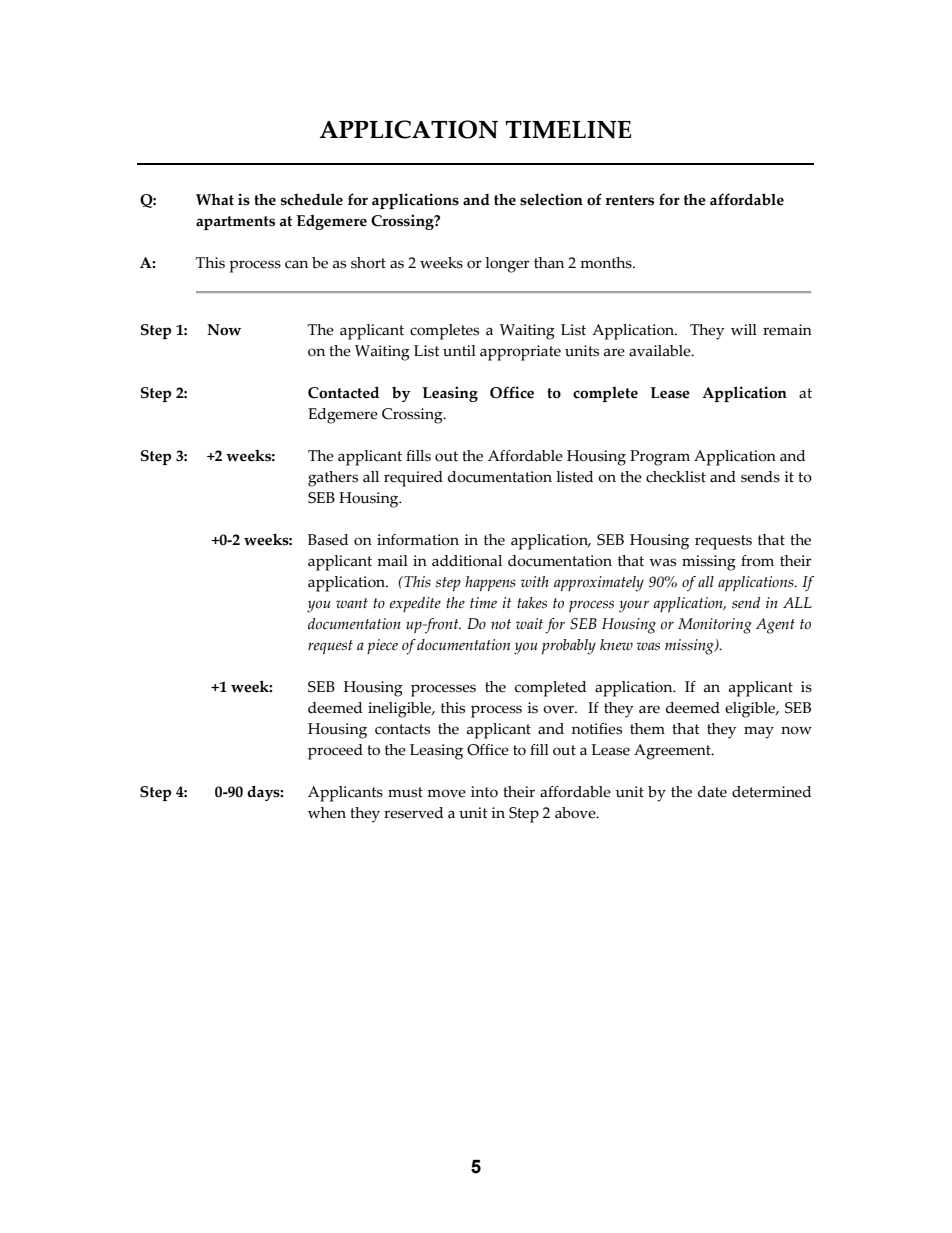 The image size is (952, 1233). Describe the element at coordinates (343, 392) in the screenshot. I see `Contacted` at that location.
